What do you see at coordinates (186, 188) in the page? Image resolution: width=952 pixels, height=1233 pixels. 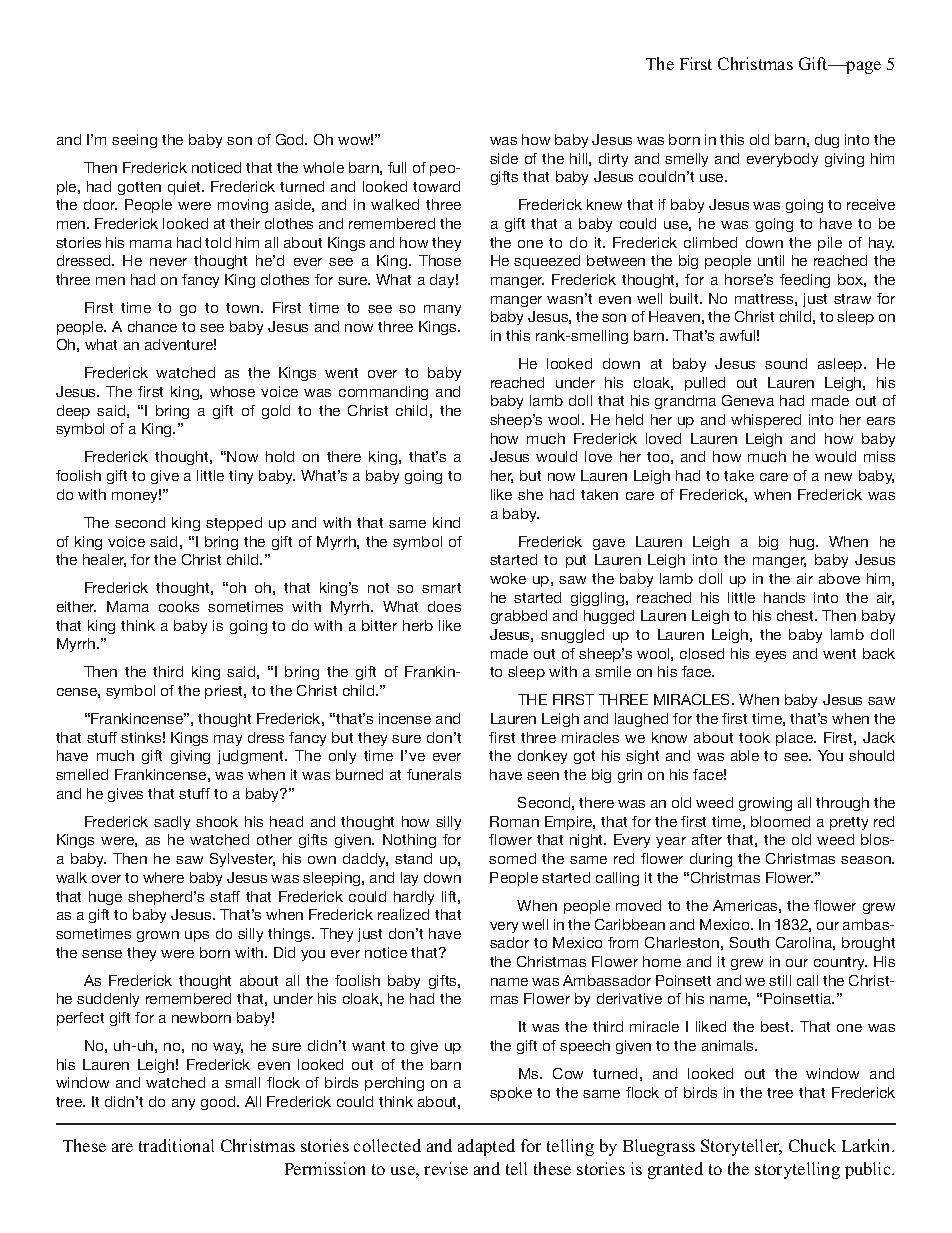 I see `quiet` at bounding box center [186, 188].
